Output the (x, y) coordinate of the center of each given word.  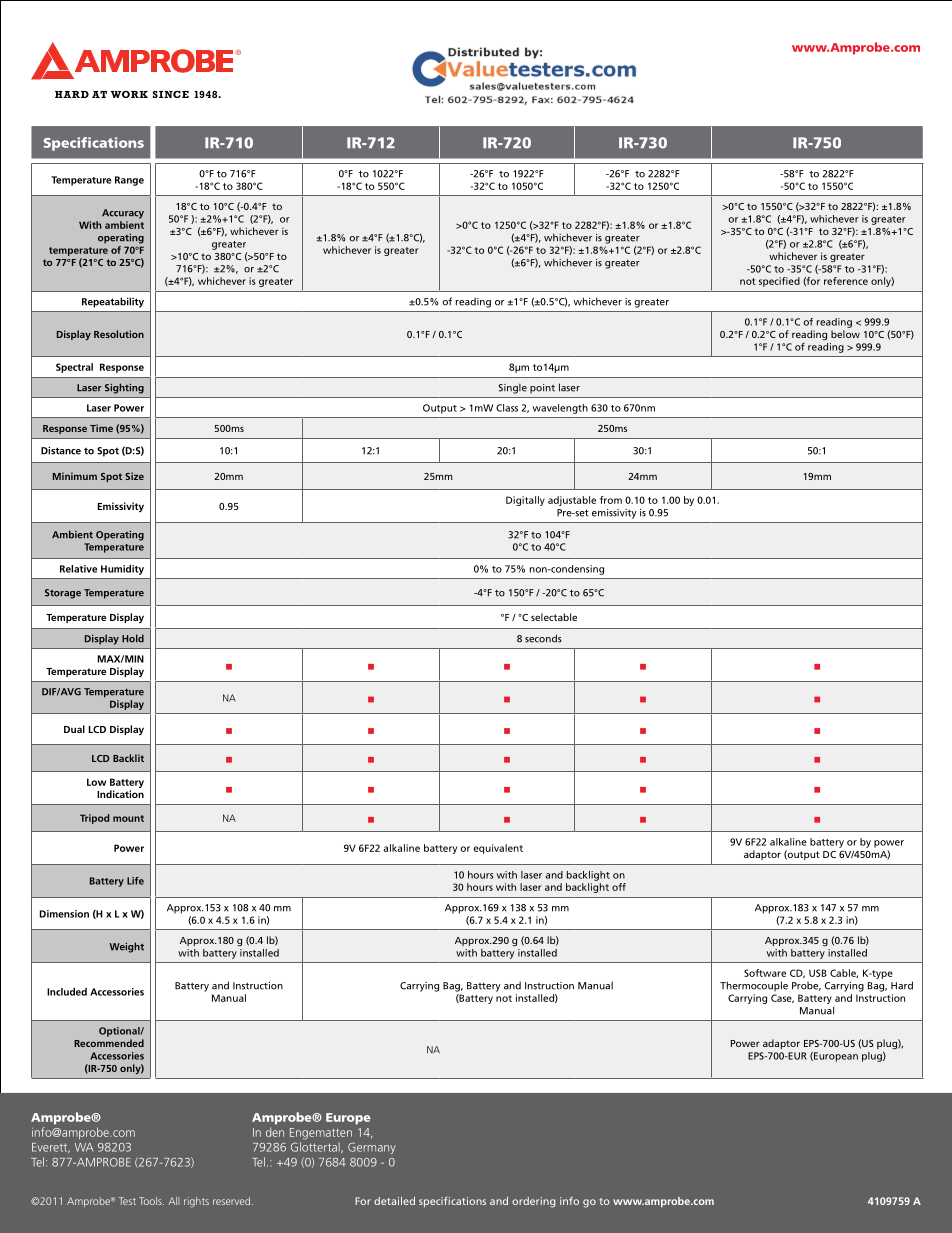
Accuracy (123, 214)
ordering (533, 1202)
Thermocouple (754, 986)
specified (779, 282)
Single (513, 389)
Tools (151, 1201)
